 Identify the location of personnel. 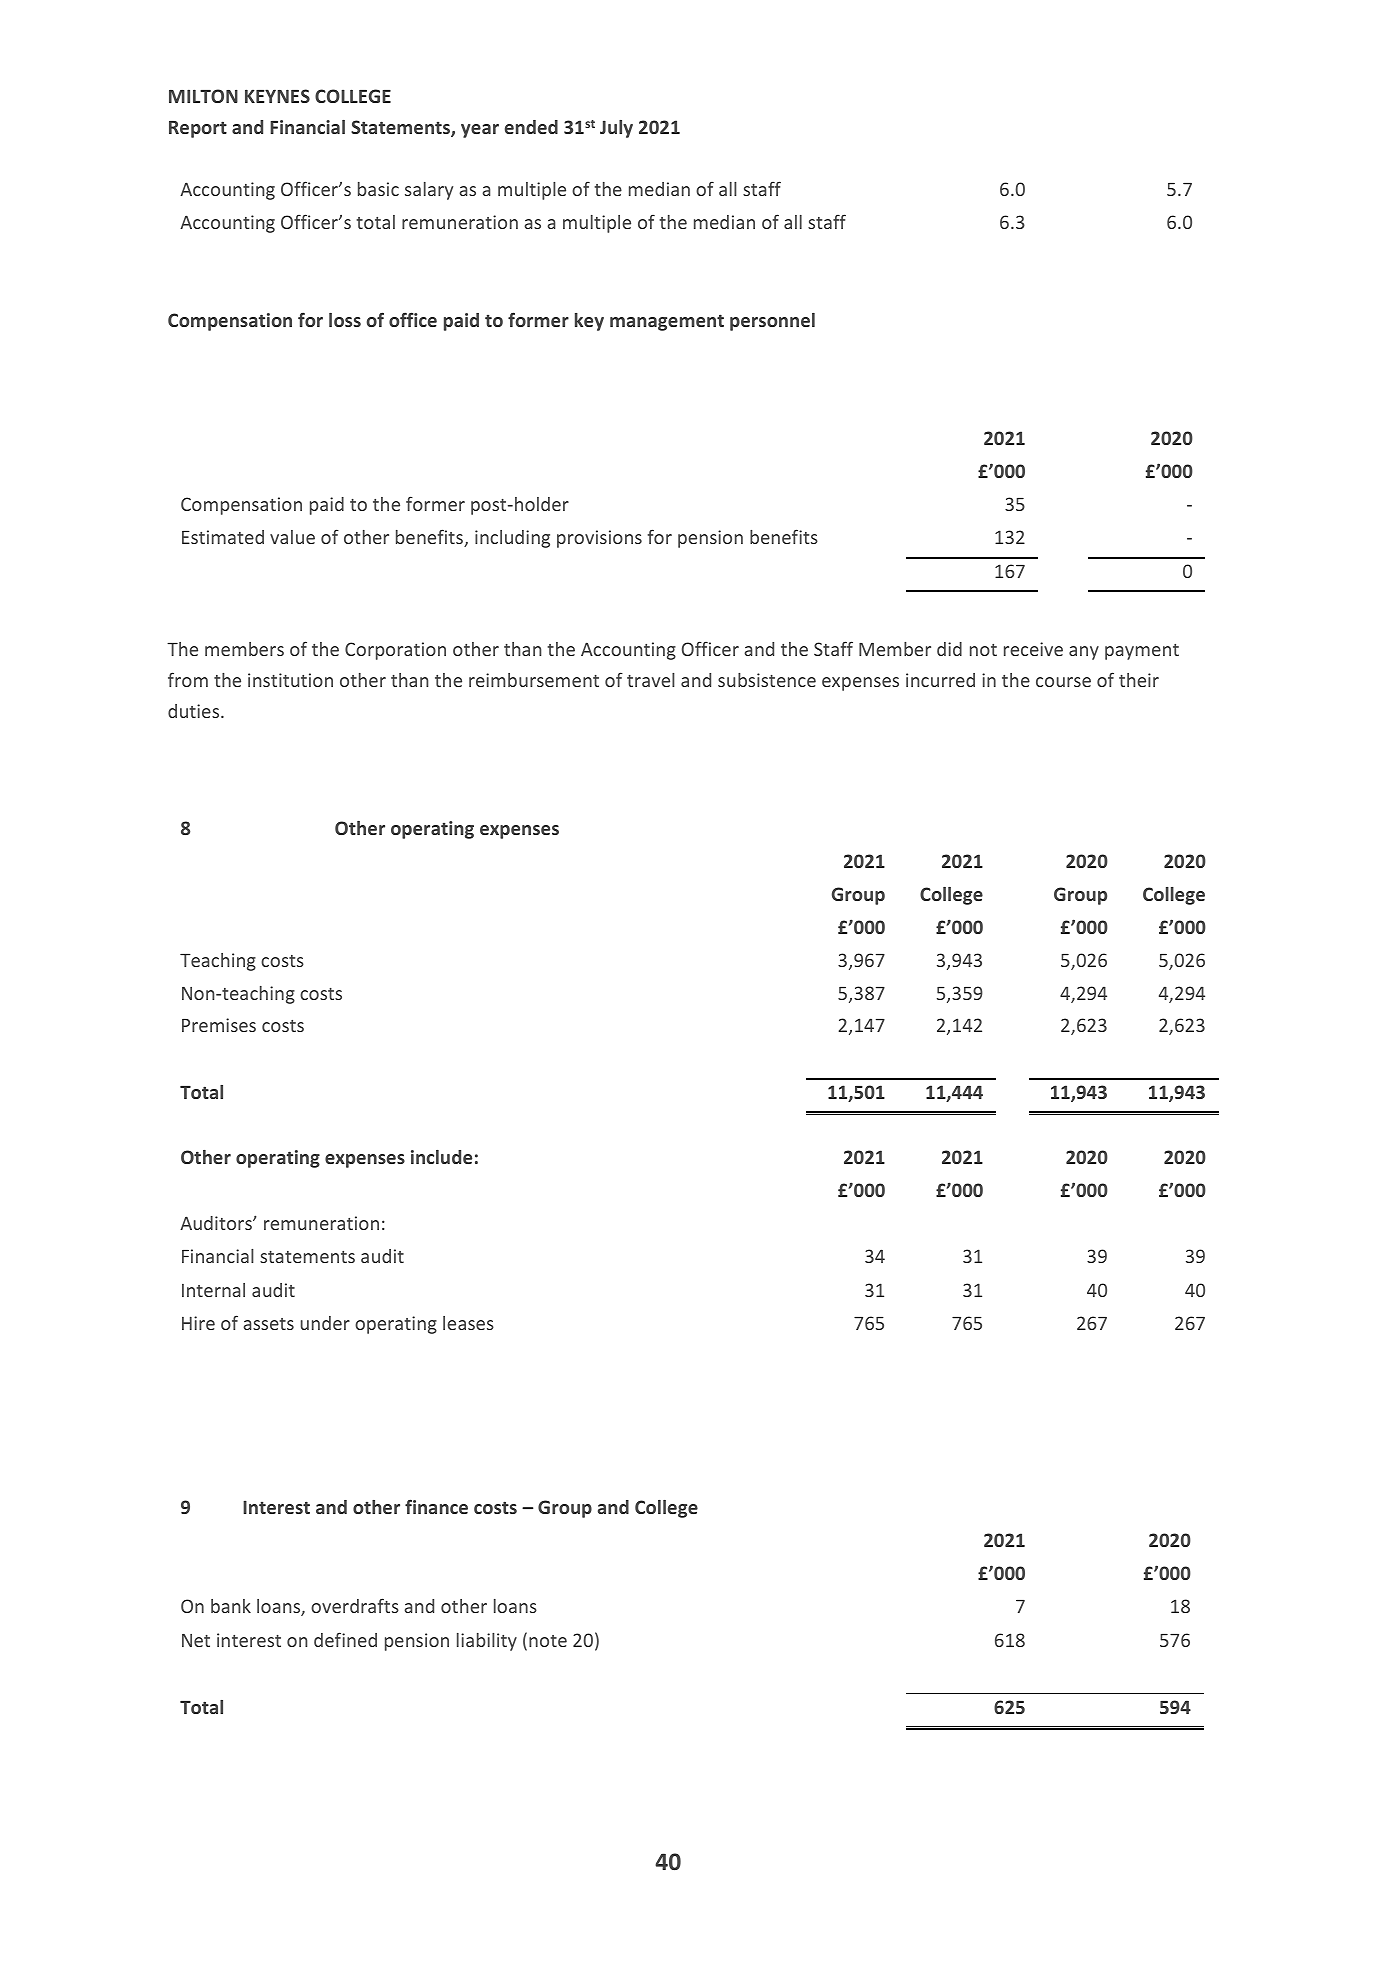
(772, 322).
